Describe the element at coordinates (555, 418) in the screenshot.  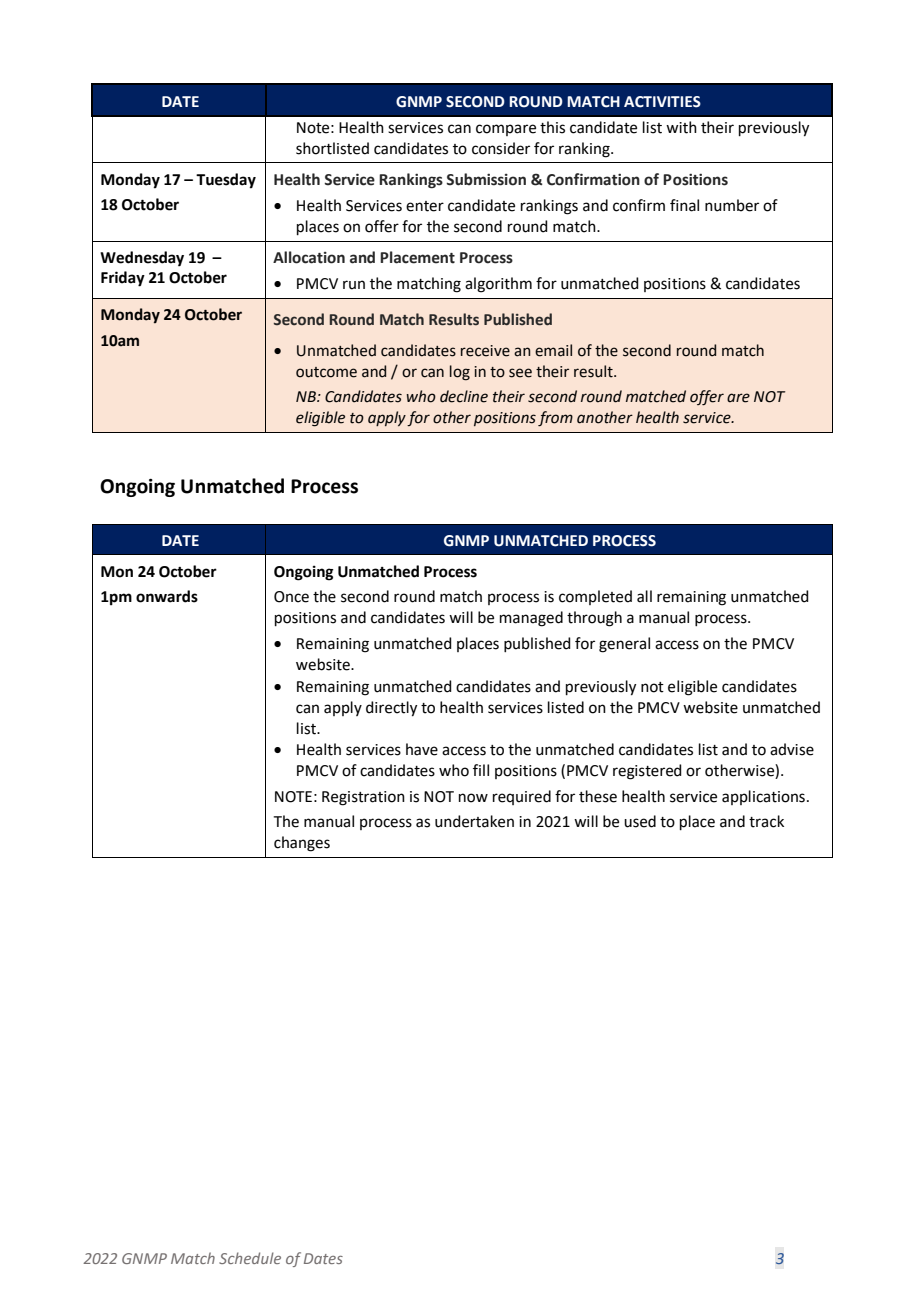
I see `from` at that location.
